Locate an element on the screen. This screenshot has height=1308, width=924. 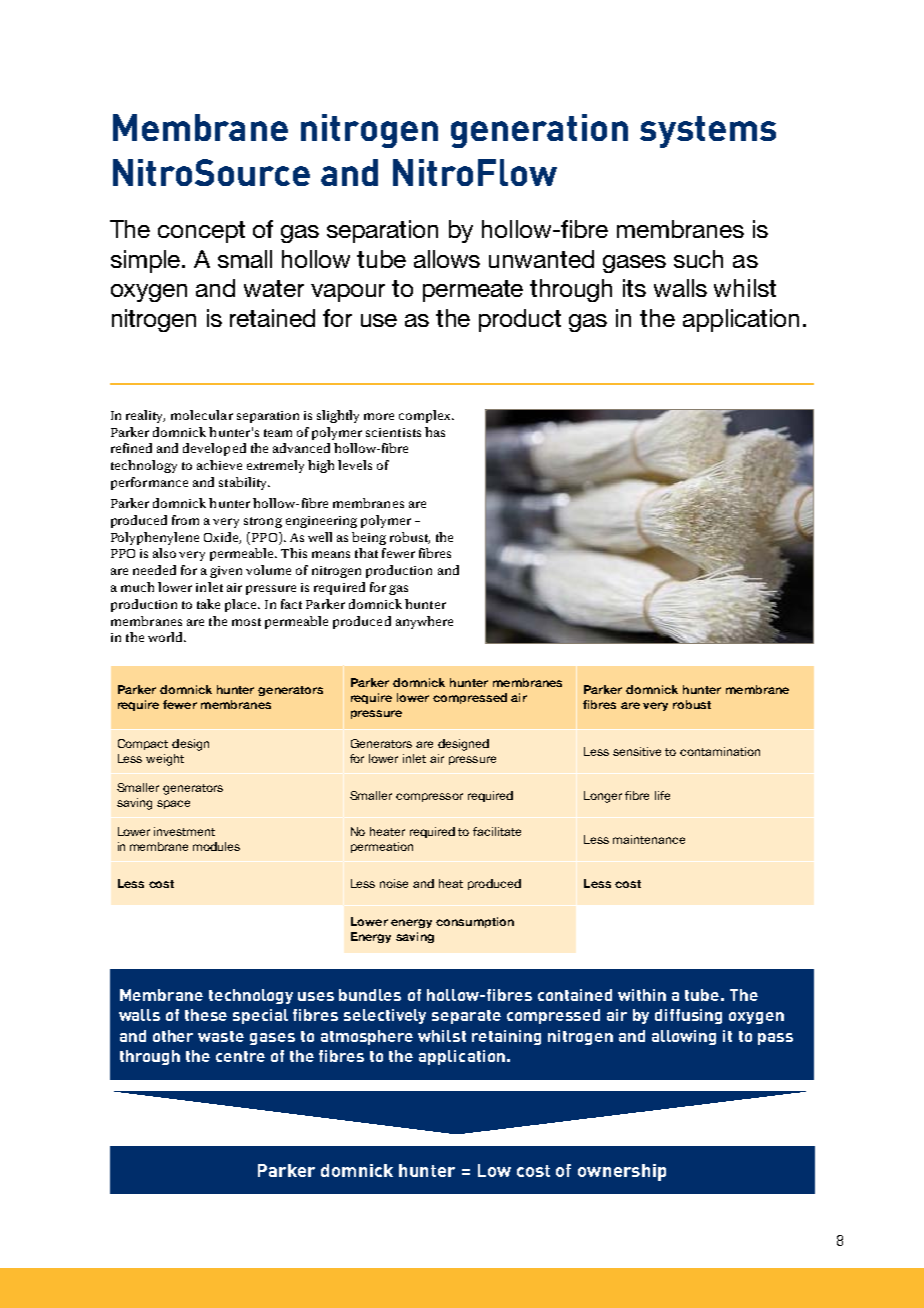
contamination is located at coordinates (720, 751).
